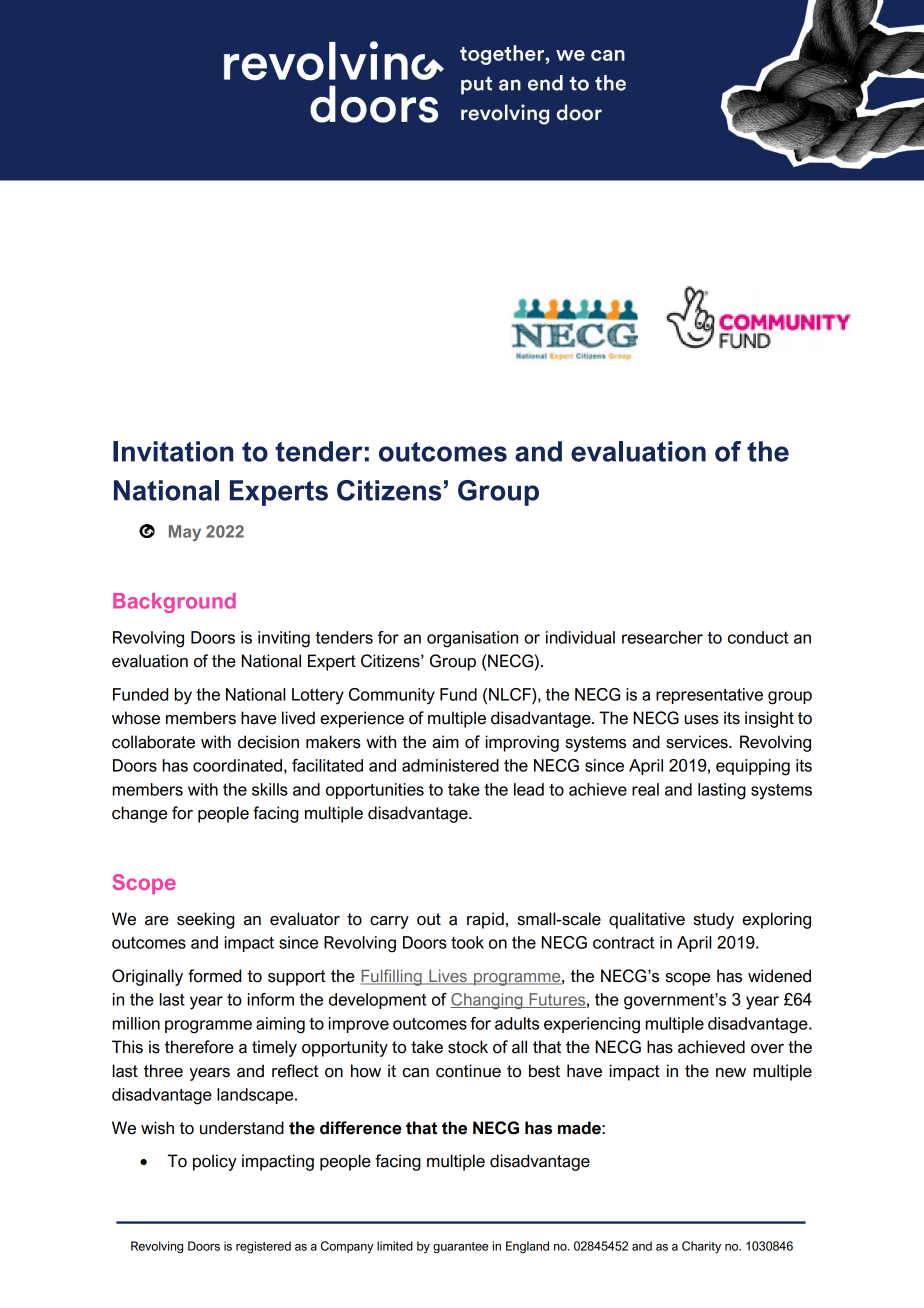 The width and height of the screenshot is (924, 1308). What do you see at coordinates (472, 639) in the screenshot?
I see `organisation` at bounding box center [472, 639].
